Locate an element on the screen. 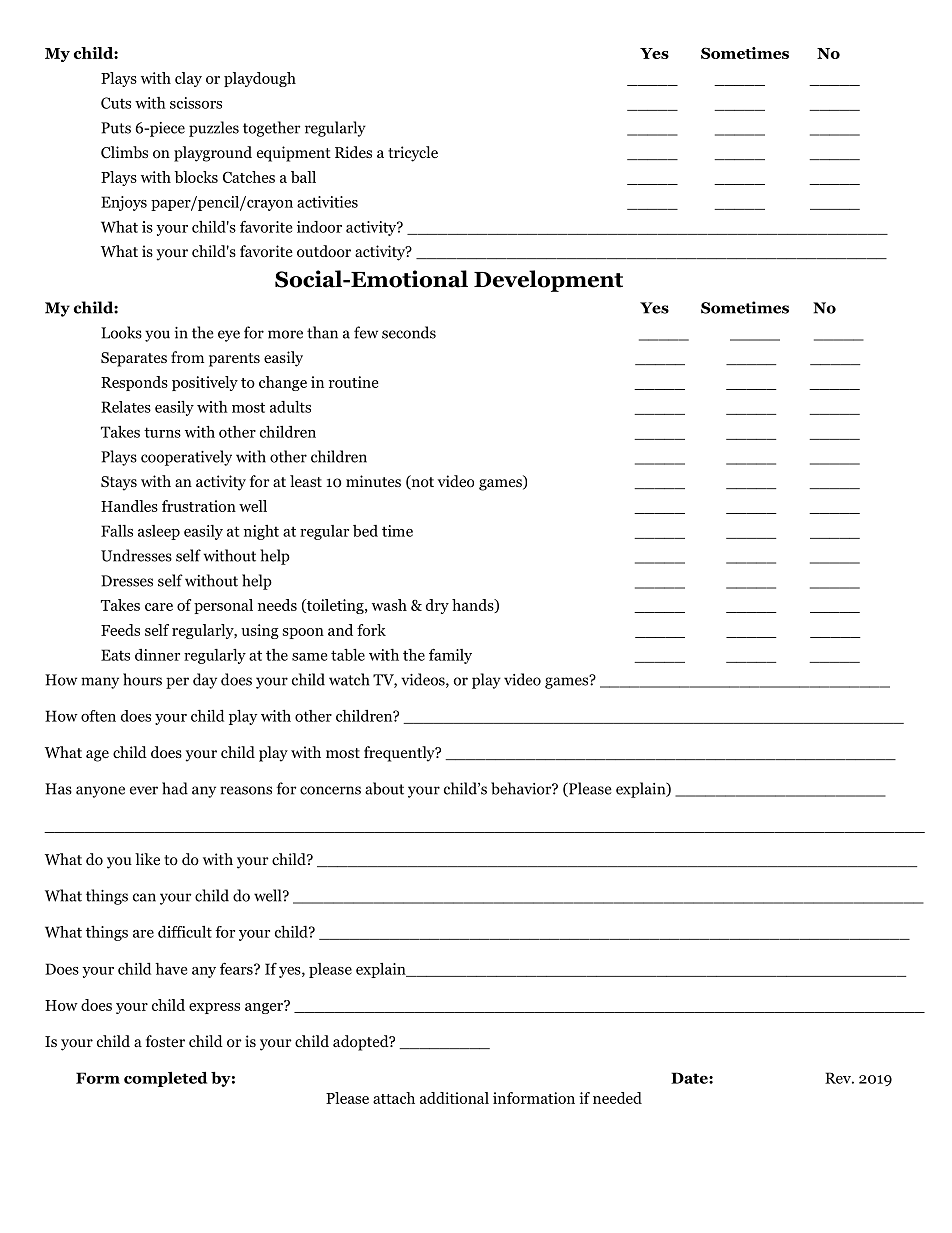  attach is located at coordinates (394, 1098).
